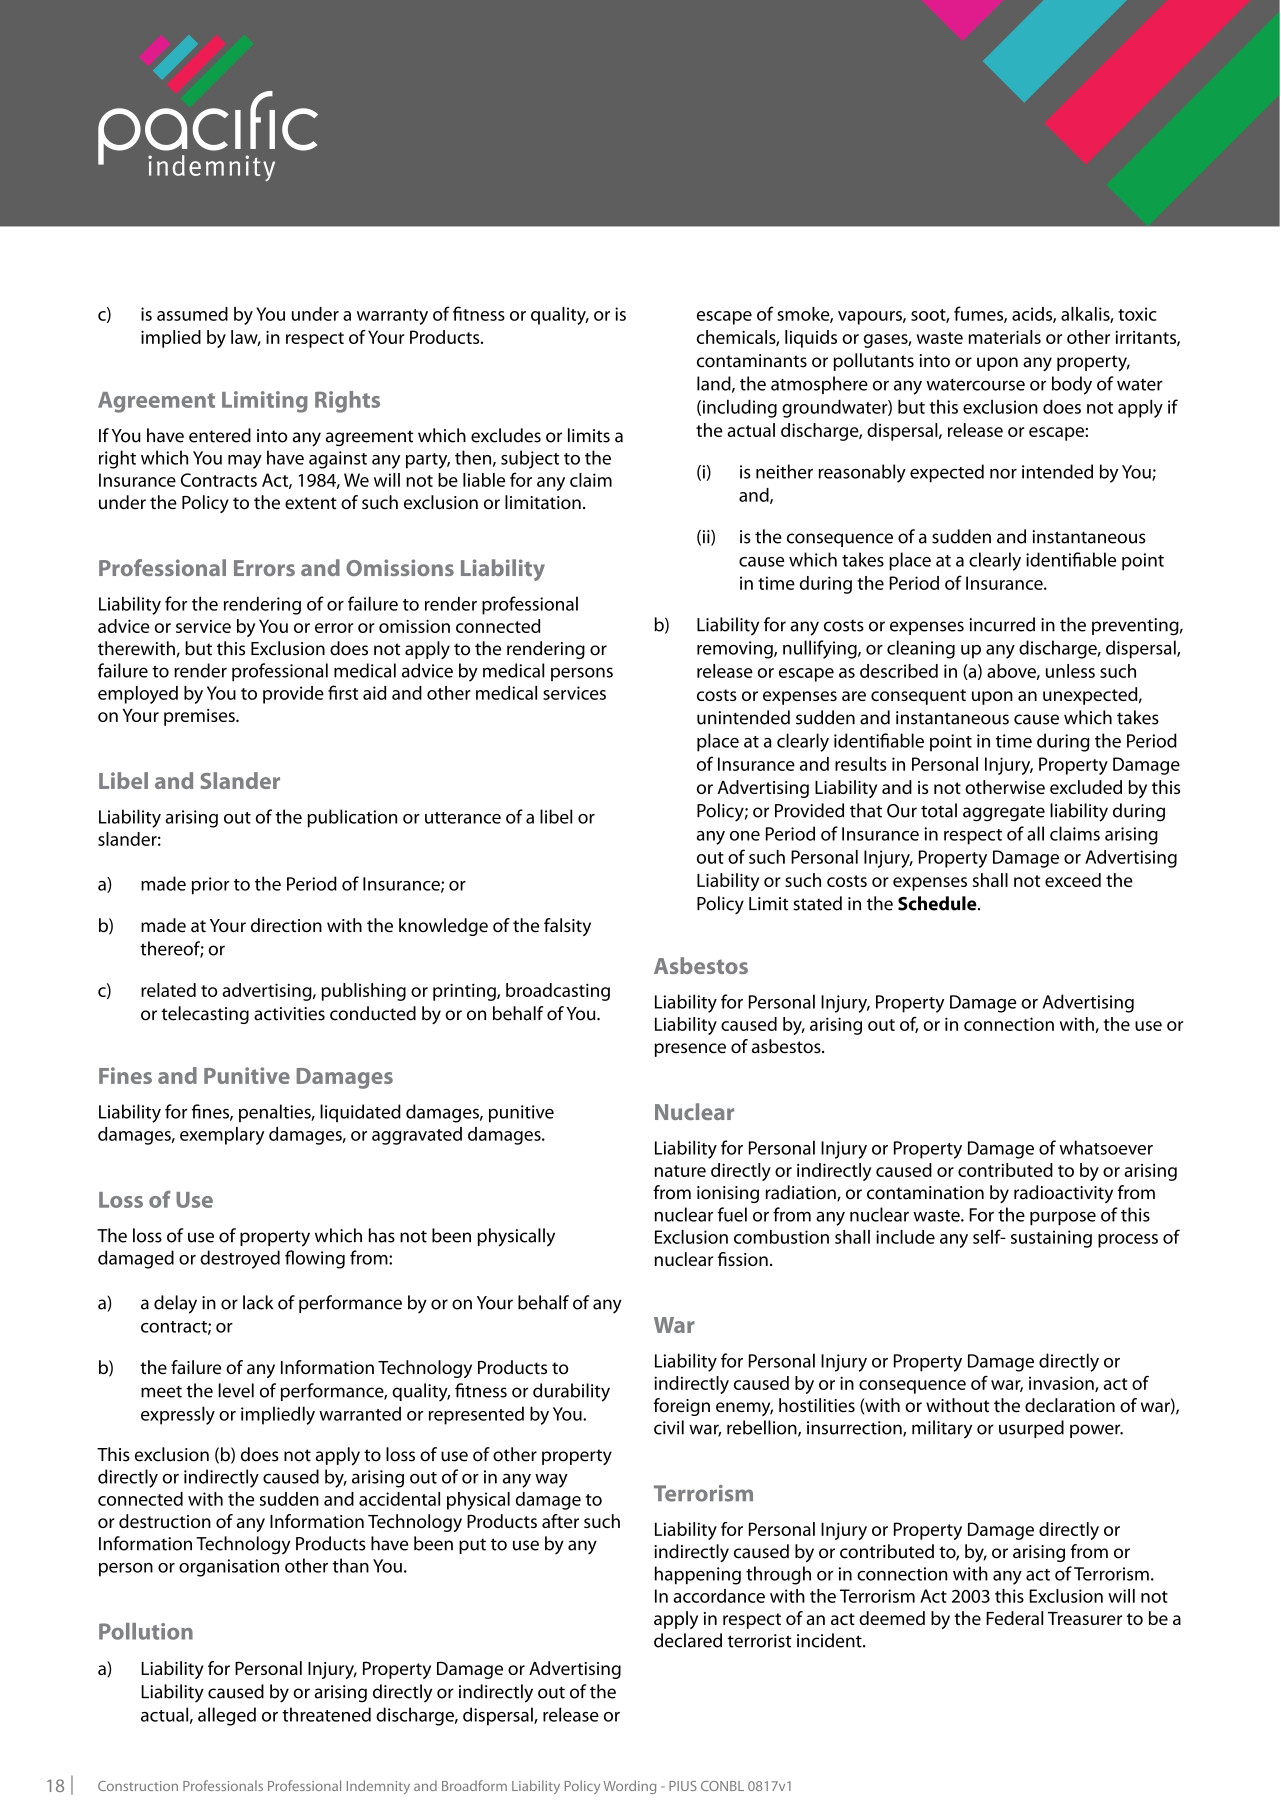 The width and height of the screenshot is (1281, 1812). What do you see at coordinates (752, 361) in the screenshot?
I see `contaminants` at bounding box center [752, 361].
